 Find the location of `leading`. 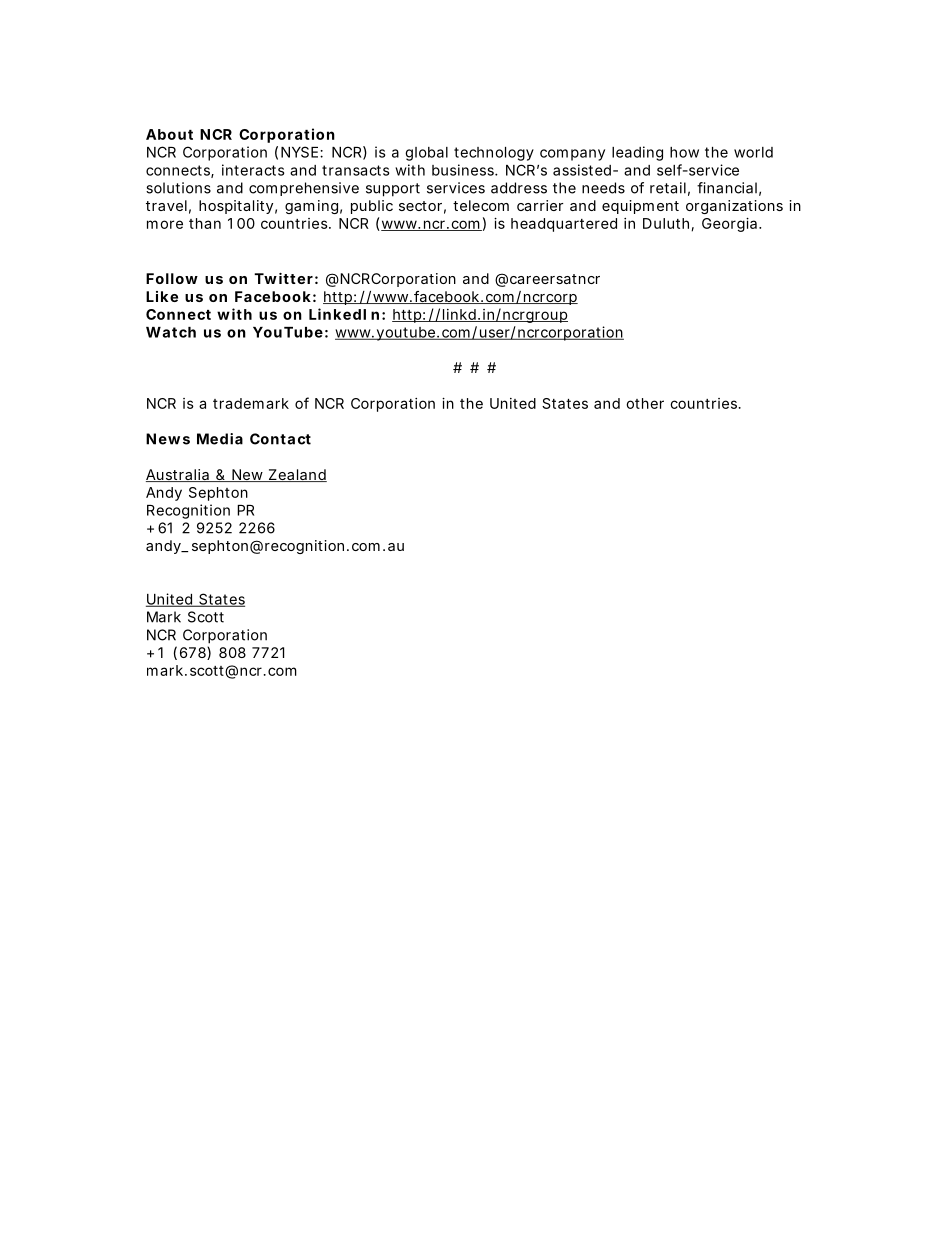

leading is located at coordinates (637, 153).
